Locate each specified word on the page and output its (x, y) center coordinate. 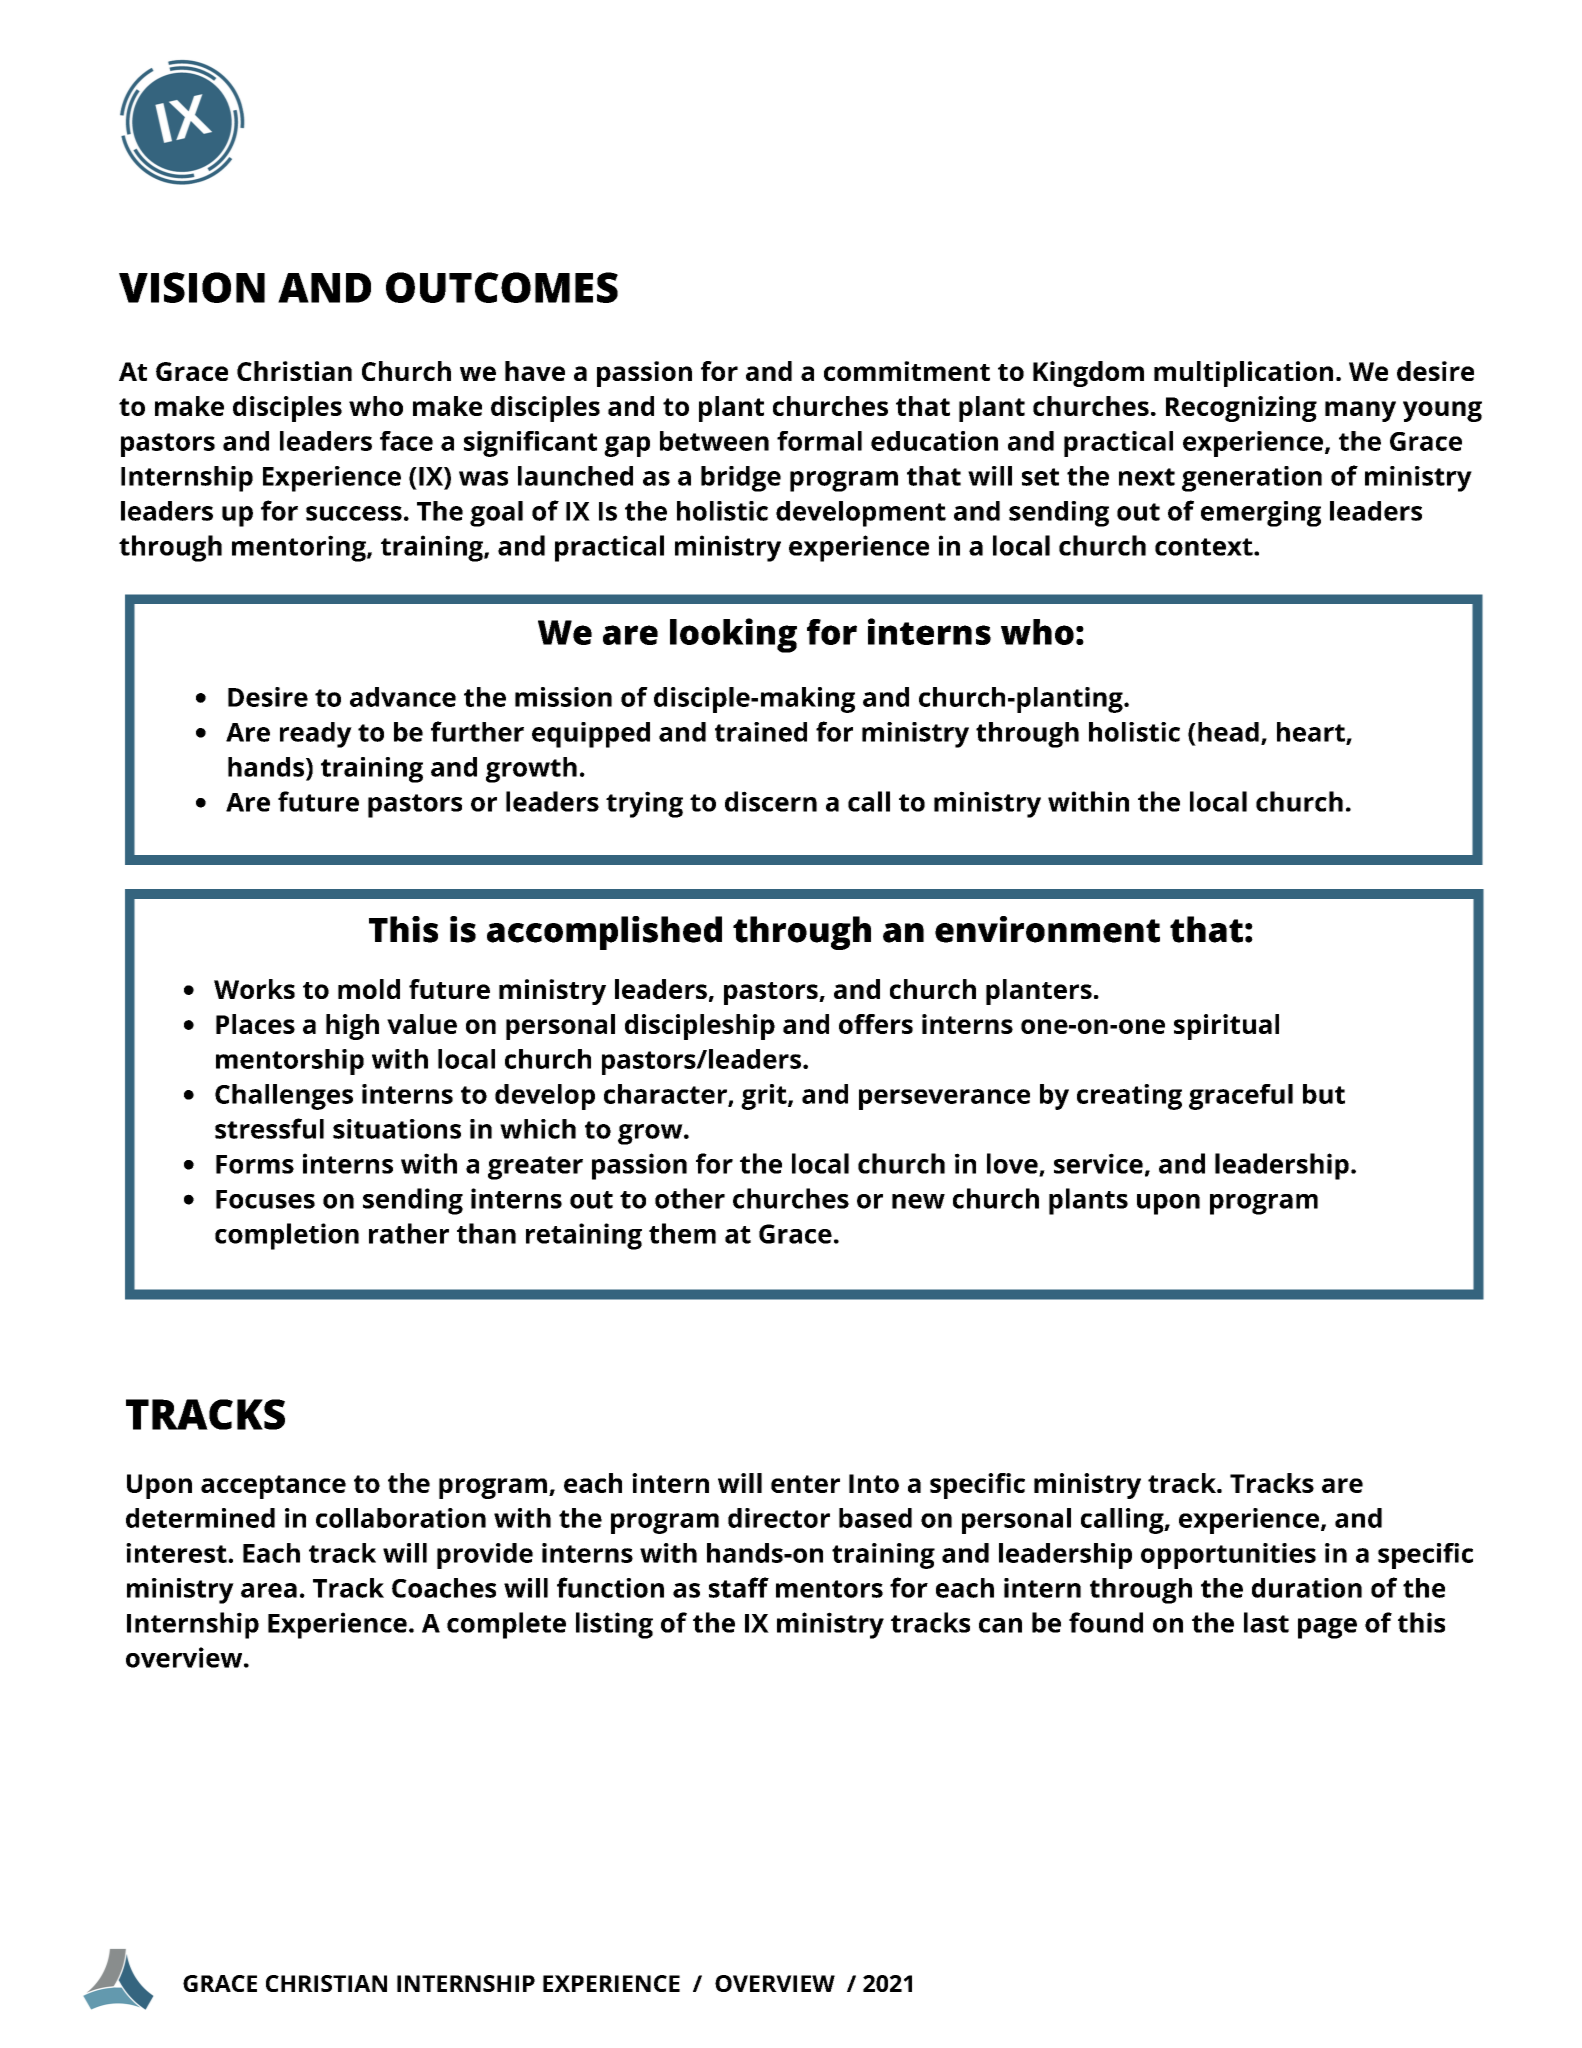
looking (733, 635)
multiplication (1243, 374)
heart (1312, 733)
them (682, 1233)
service (1098, 1163)
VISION (192, 287)
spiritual (1226, 1027)
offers (876, 1024)
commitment (907, 371)
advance (403, 697)
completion (287, 1236)
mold (369, 989)
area (269, 1590)
